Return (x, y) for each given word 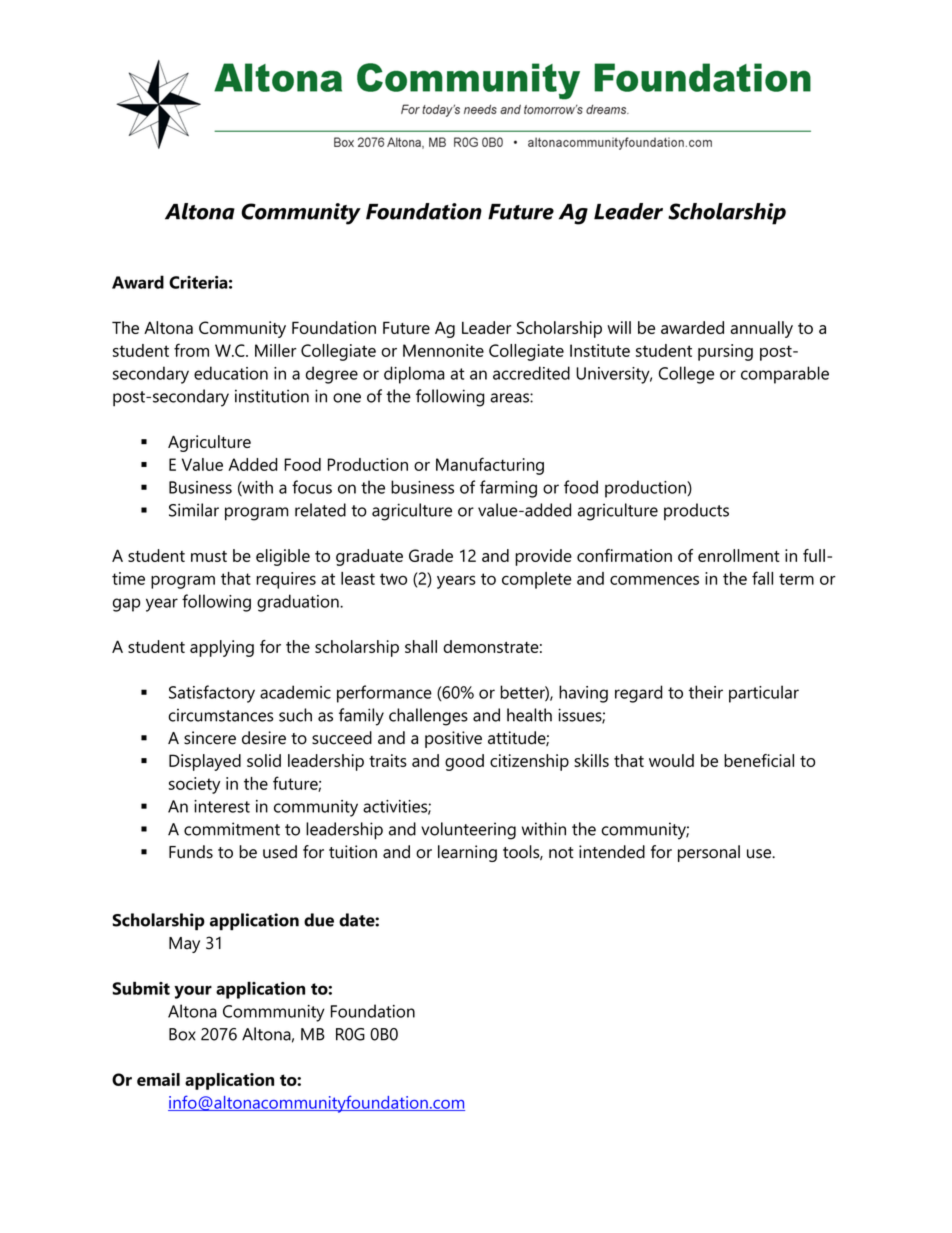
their (706, 692)
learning (467, 853)
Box (182, 1034)
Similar (194, 510)
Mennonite (443, 350)
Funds (191, 852)
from (191, 350)
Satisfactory (212, 694)
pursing (725, 352)
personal (709, 853)
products (696, 511)
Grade (431, 555)
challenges (428, 717)
